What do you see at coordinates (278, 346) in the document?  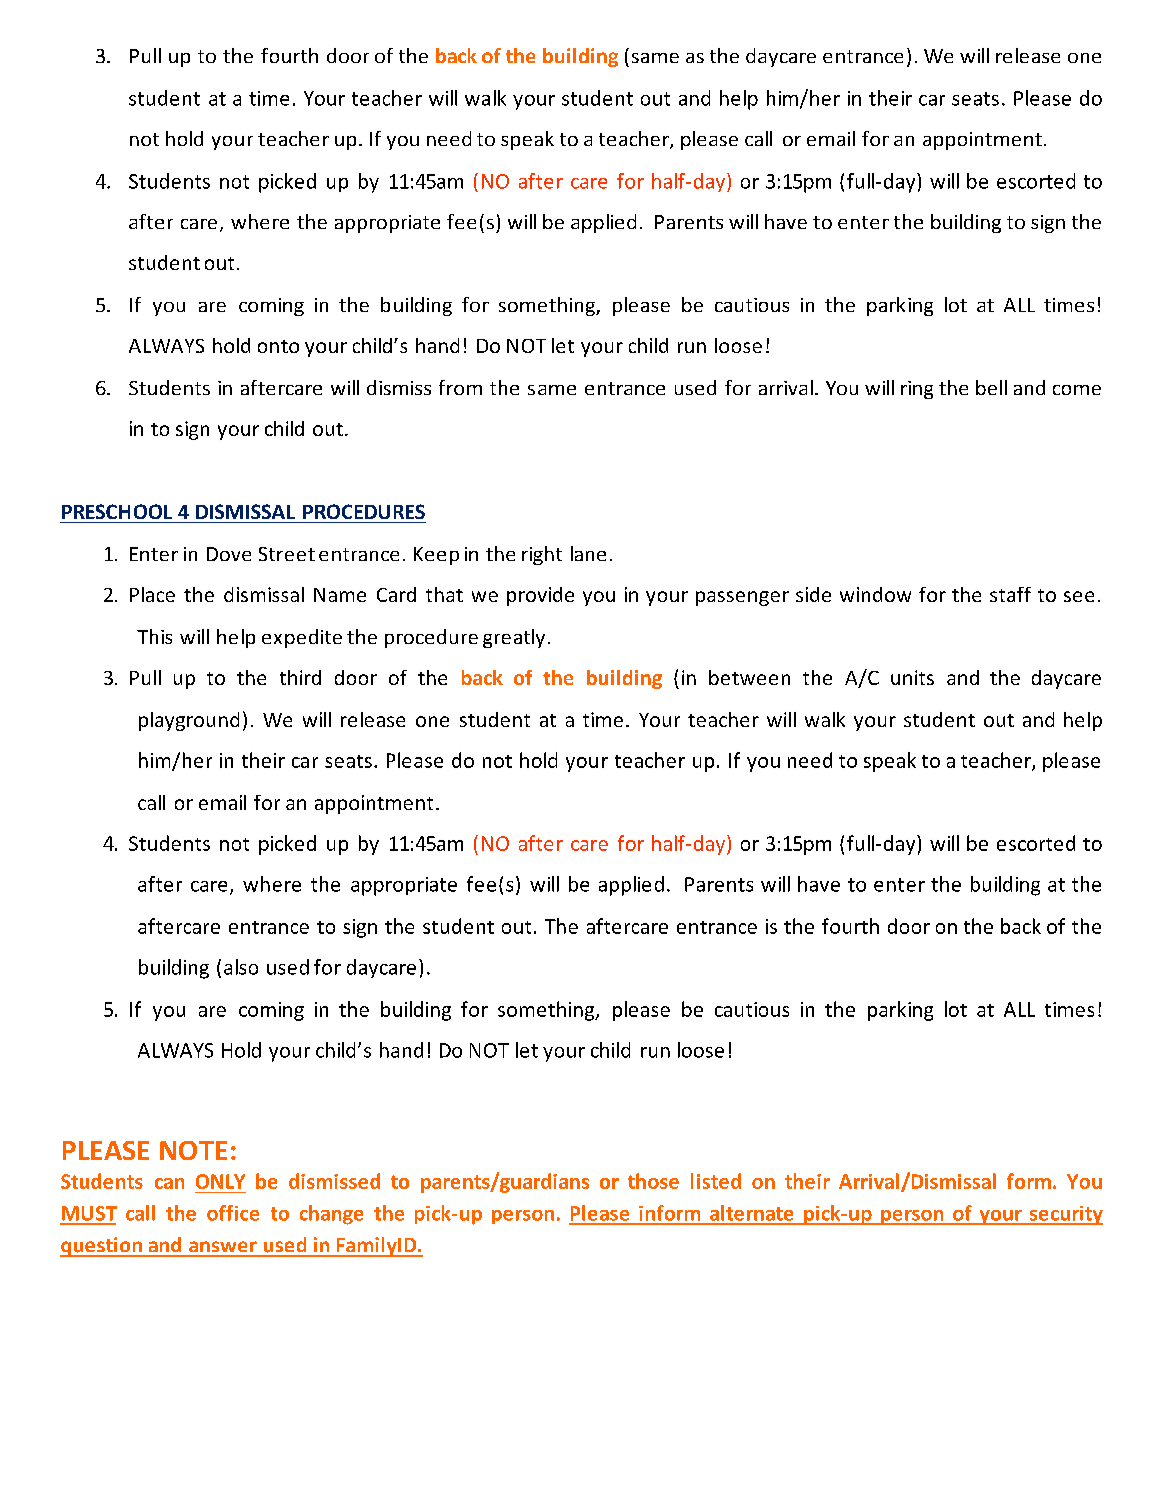 I see `onto` at bounding box center [278, 346].
